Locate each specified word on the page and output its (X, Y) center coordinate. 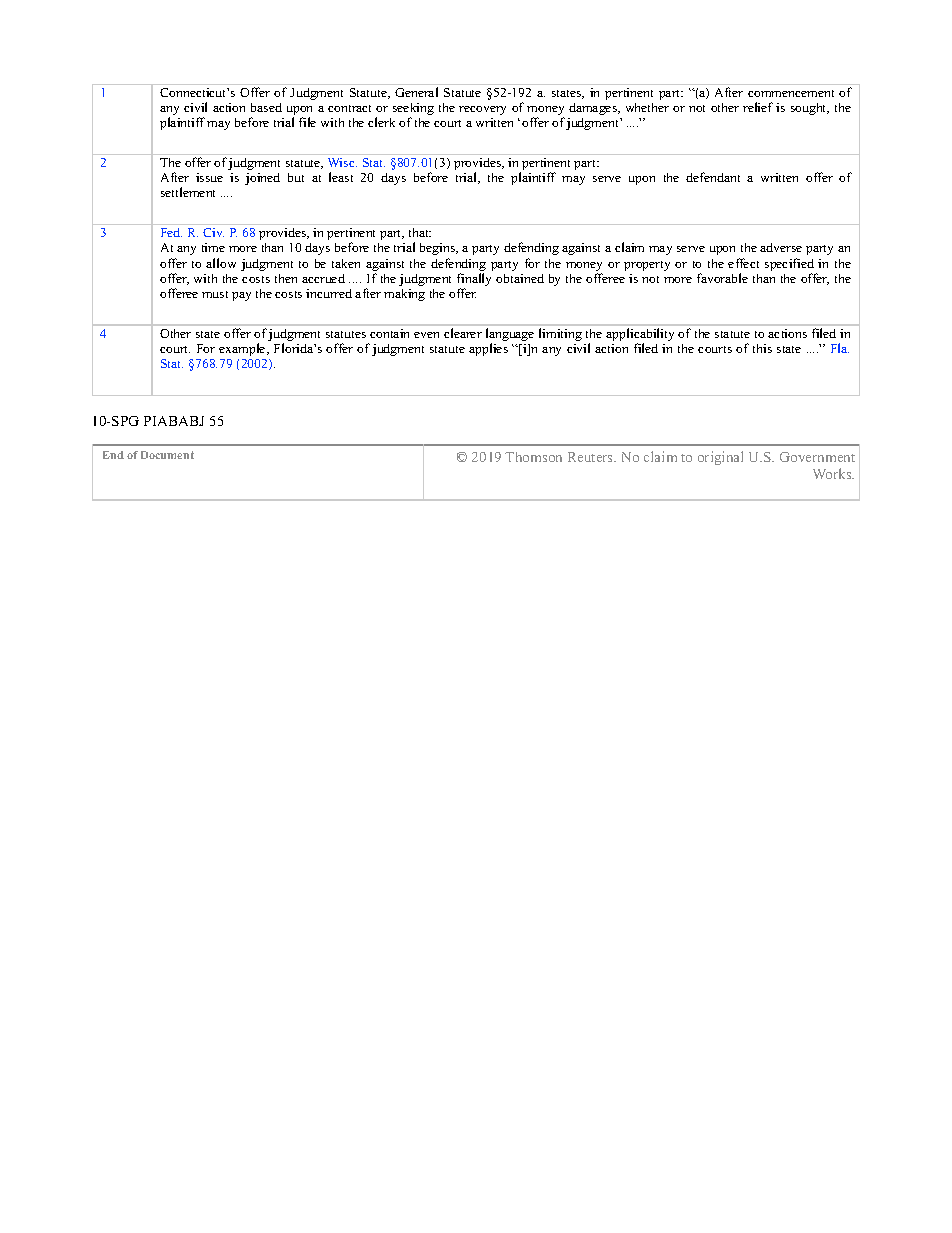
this (762, 348)
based (266, 107)
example (243, 349)
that (420, 232)
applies (488, 349)
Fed (171, 232)
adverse (781, 247)
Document (167, 455)
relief (758, 107)
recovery (482, 110)
